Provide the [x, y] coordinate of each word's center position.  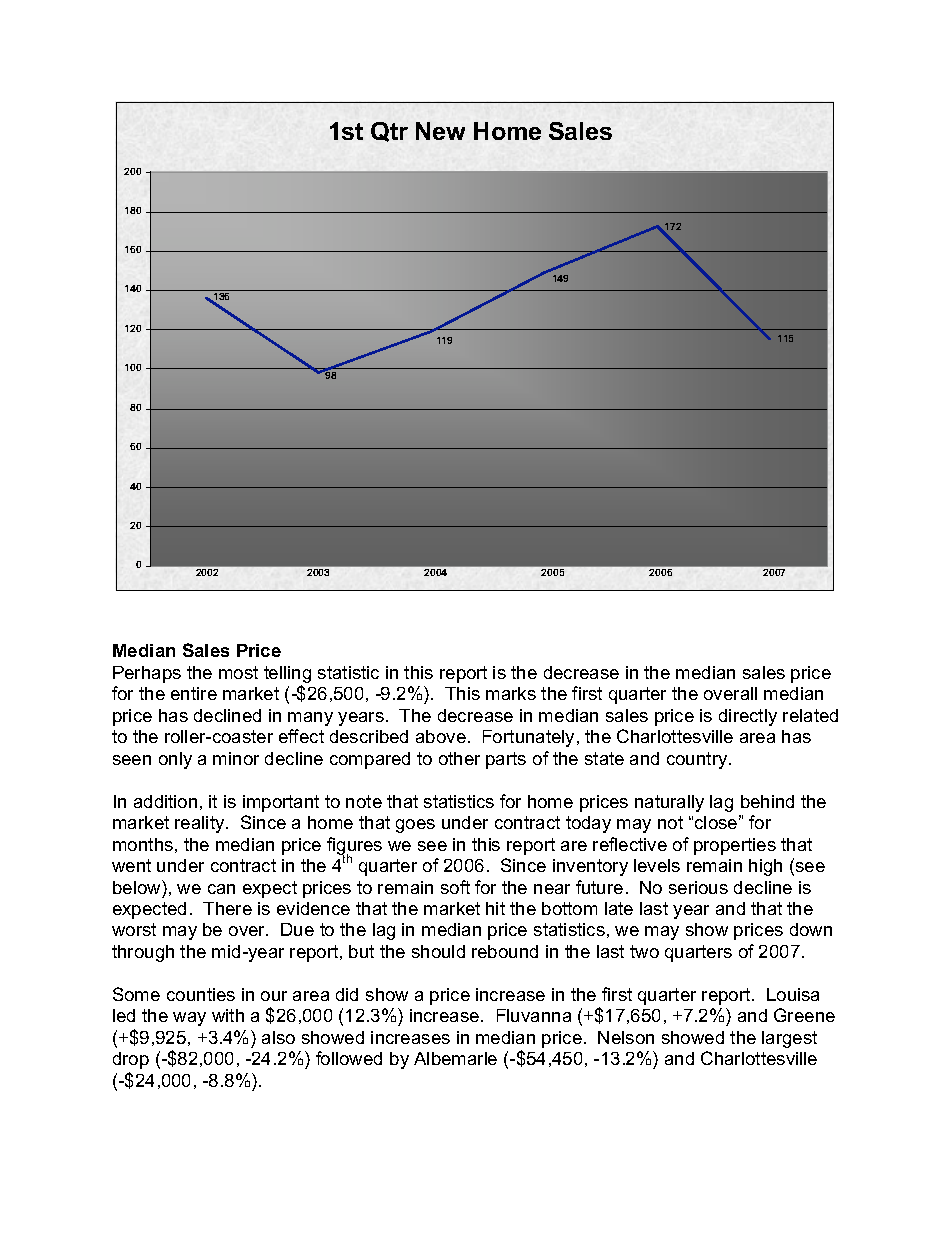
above [441, 736]
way [189, 1019]
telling [287, 676]
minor [236, 758]
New [440, 131]
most [238, 672]
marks [511, 693]
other [459, 758]
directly [748, 717]
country [698, 760]
